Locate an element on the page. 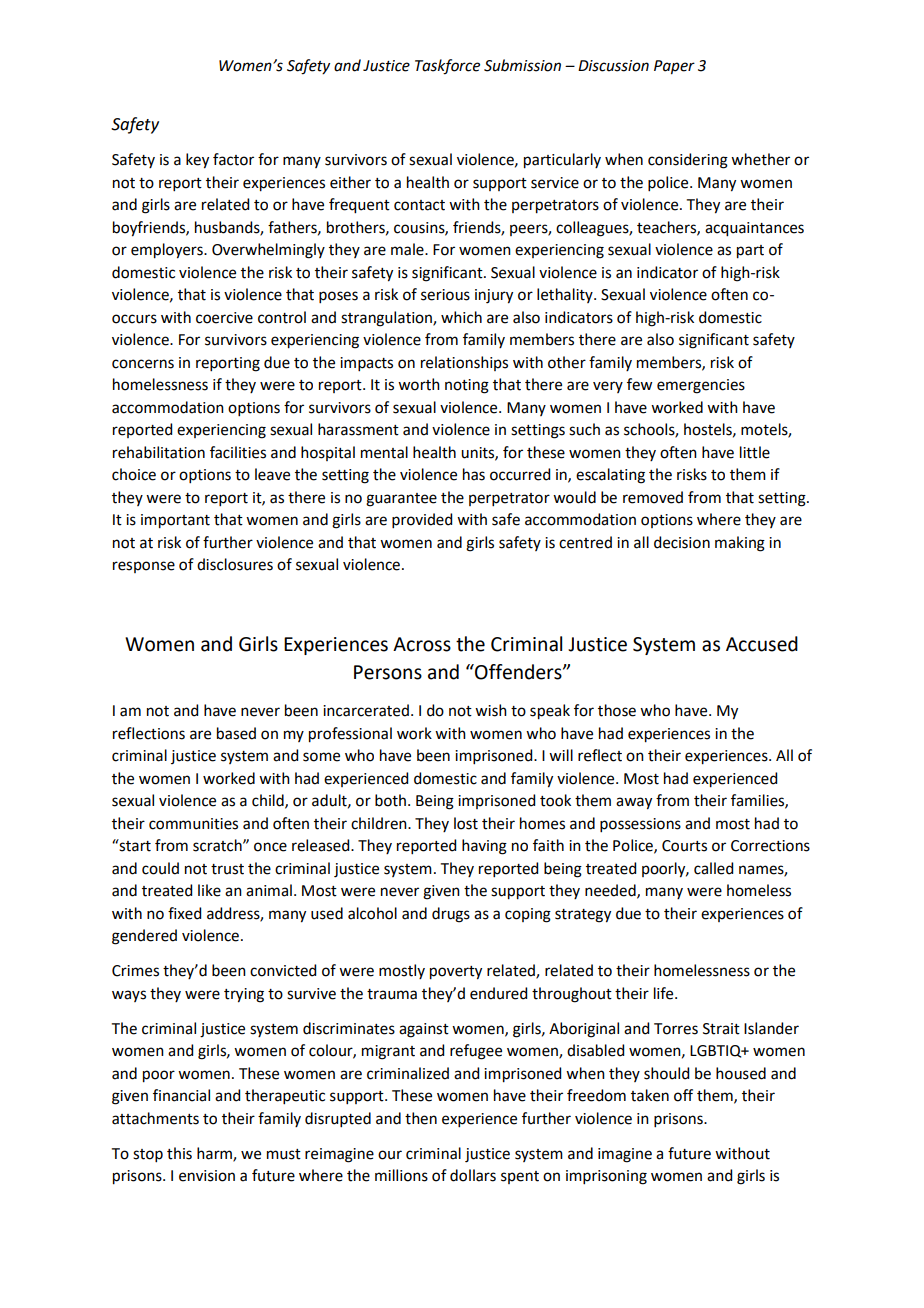 This page has height=1308, width=924. then is located at coordinates (421, 1118).
